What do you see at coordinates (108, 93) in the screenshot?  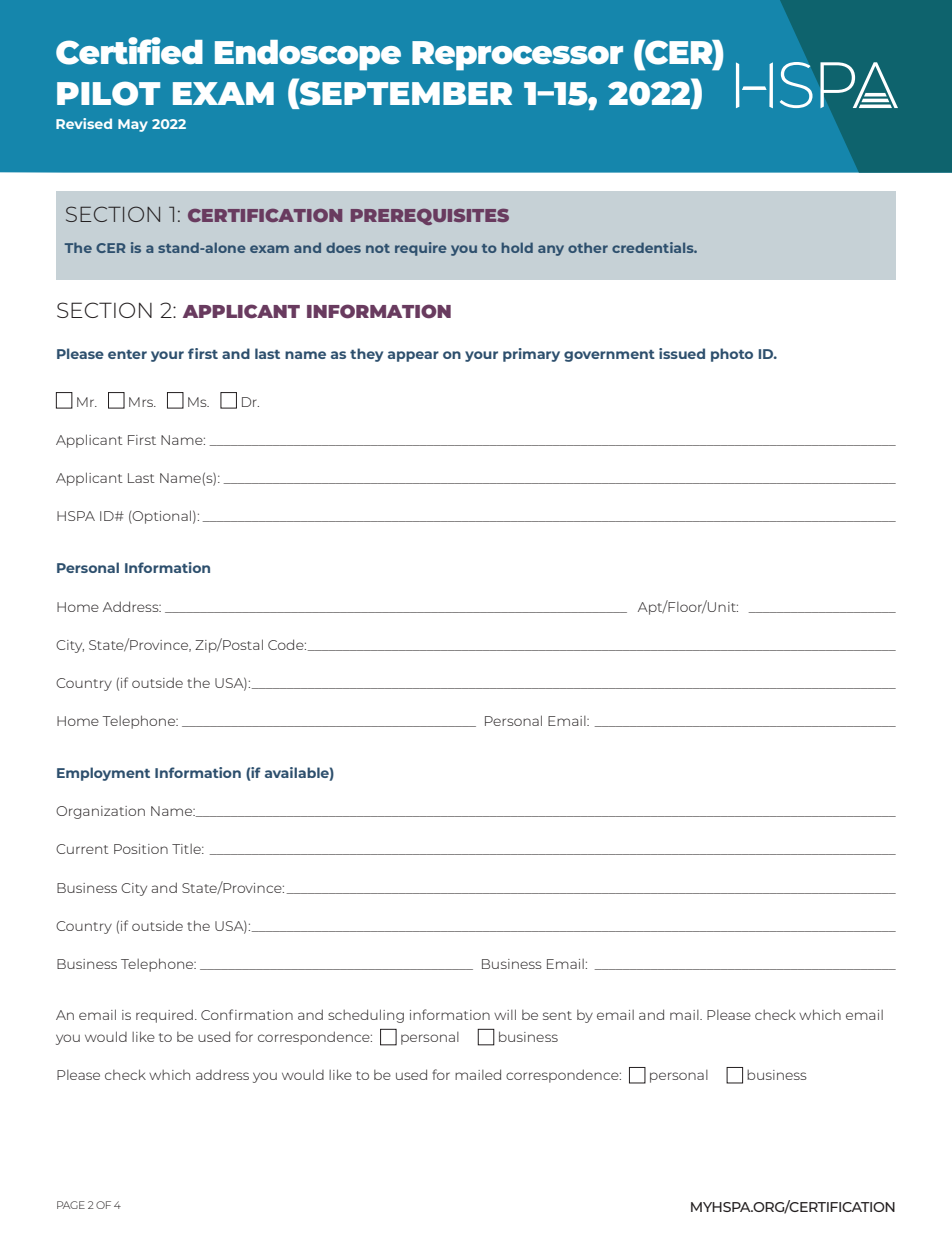 I see `PILOT` at bounding box center [108, 93].
